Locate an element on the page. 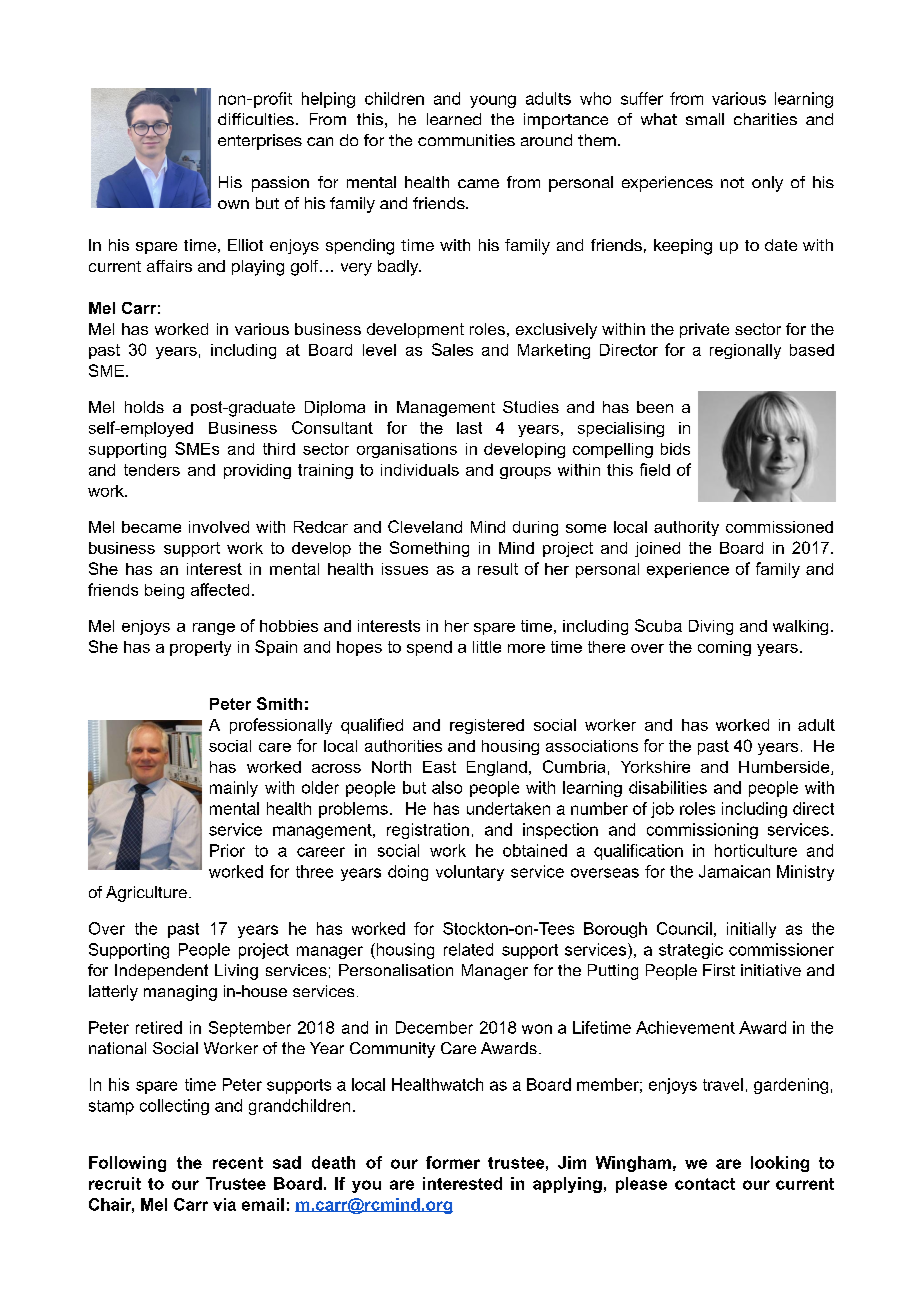 The height and width of the page is (1307, 924). difficulties is located at coordinates (256, 119).
